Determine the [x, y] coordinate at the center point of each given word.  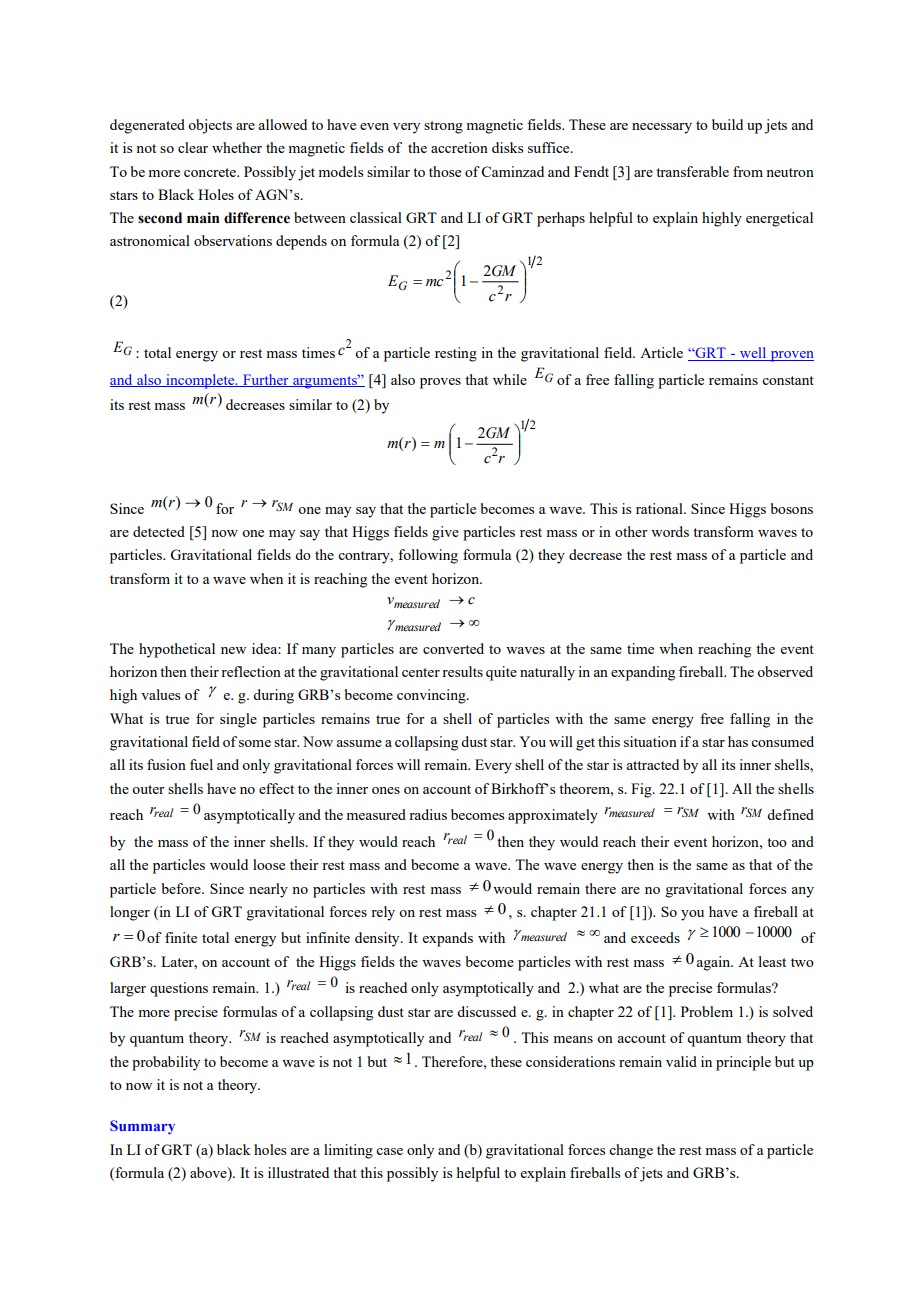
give [445, 533]
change [631, 1151]
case [389, 1151]
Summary [142, 1127]
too [777, 842]
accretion [459, 147]
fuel [201, 764]
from [748, 171]
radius [428, 814]
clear [193, 147]
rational [660, 508]
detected [159, 531]
